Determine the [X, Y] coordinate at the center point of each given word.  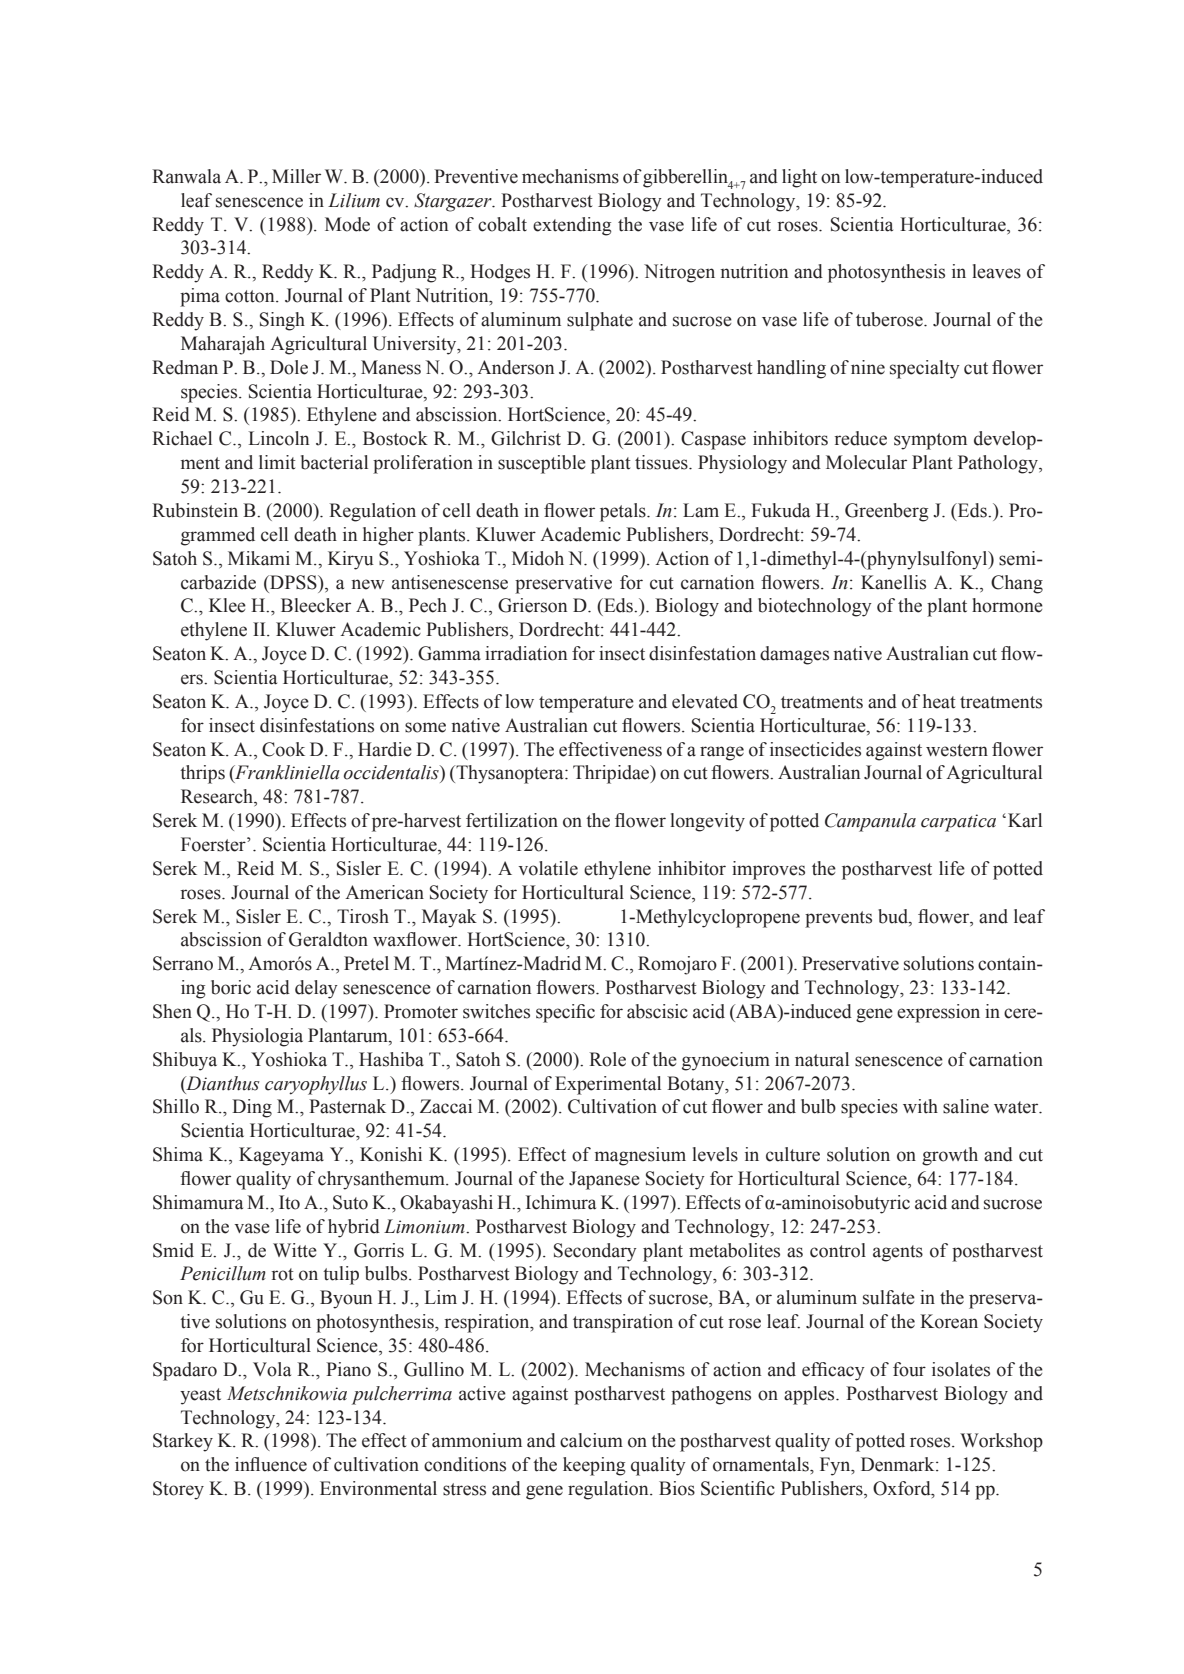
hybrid [354, 1228]
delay [316, 989]
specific [565, 1013]
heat [939, 701]
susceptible [542, 464]
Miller [296, 176]
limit [277, 462]
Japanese [604, 1180]
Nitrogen [679, 273]
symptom [930, 441]
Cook [283, 749]
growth [950, 1156]
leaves [996, 271]
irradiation [526, 653]
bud [894, 916]
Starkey [183, 1442]
